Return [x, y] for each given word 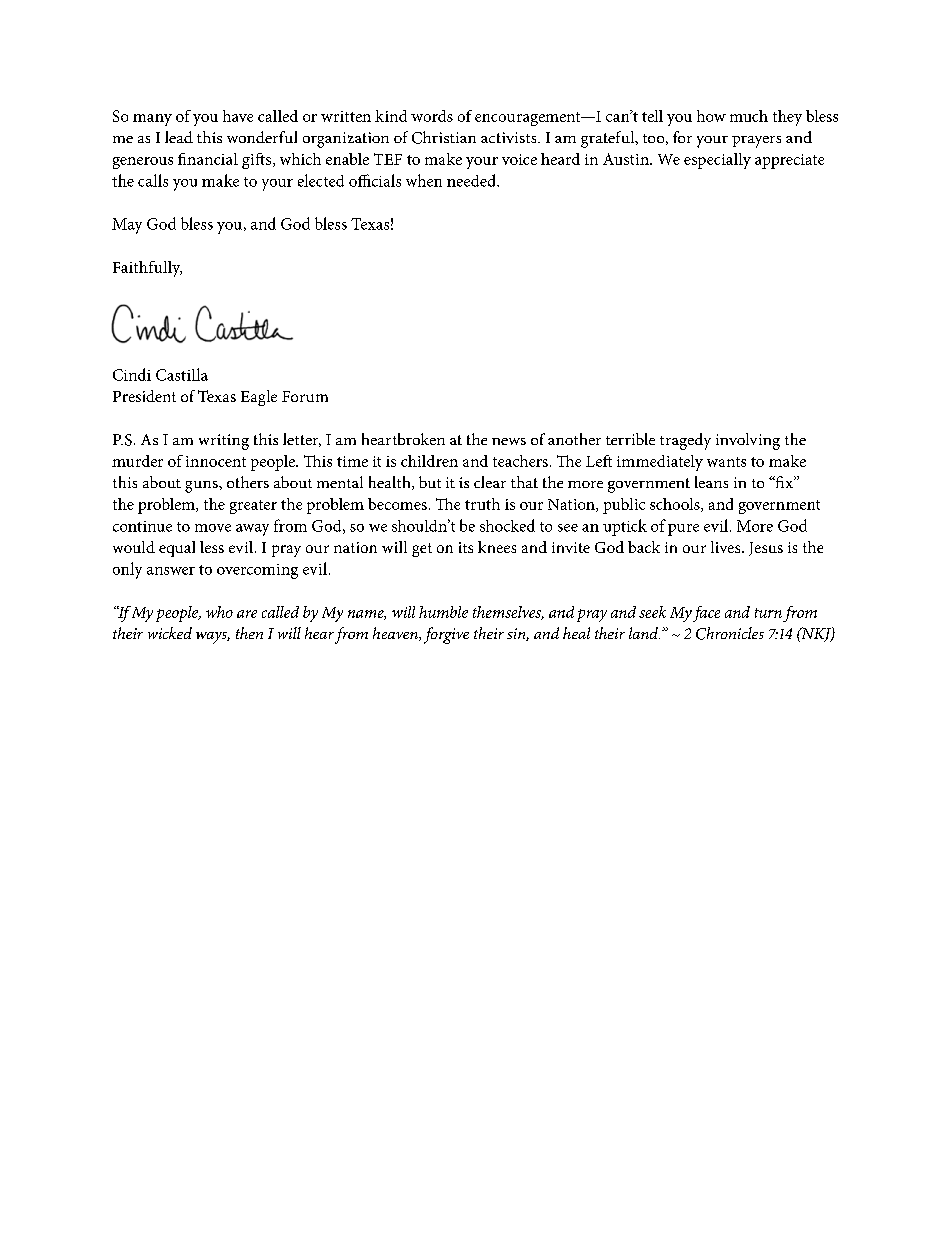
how [711, 116]
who [219, 612]
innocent [216, 461]
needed [472, 180]
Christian [444, 137]
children [429, 461]
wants [726, 462]
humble [443, 612]
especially [717, 161]
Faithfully [147, 269]
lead [179, 137]
